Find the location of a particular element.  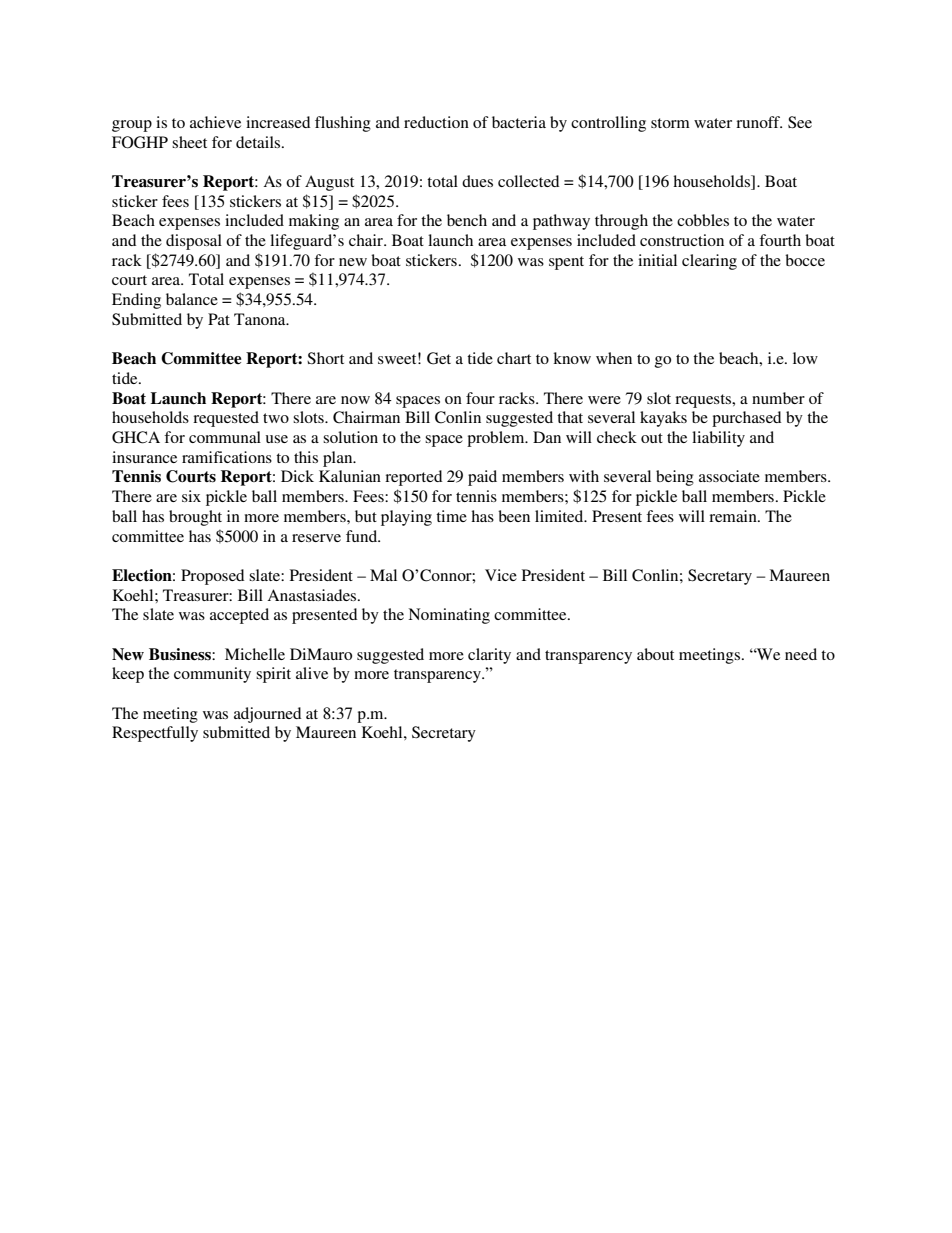

runoff is located at coordinates (759, 122).
